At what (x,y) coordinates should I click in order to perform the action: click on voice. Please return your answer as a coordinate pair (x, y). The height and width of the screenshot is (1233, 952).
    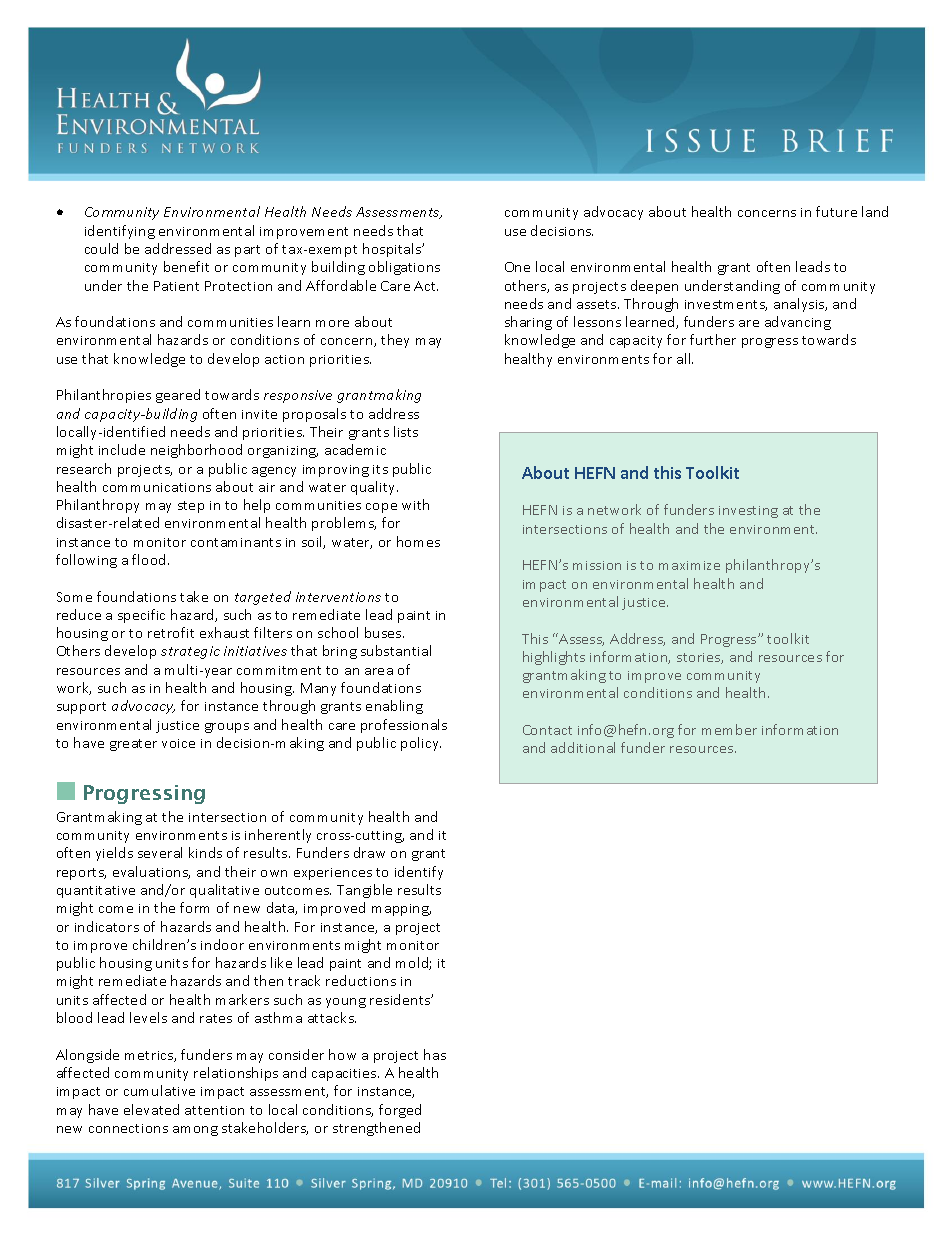
    Looking at the image, I should click on (178, 743).
